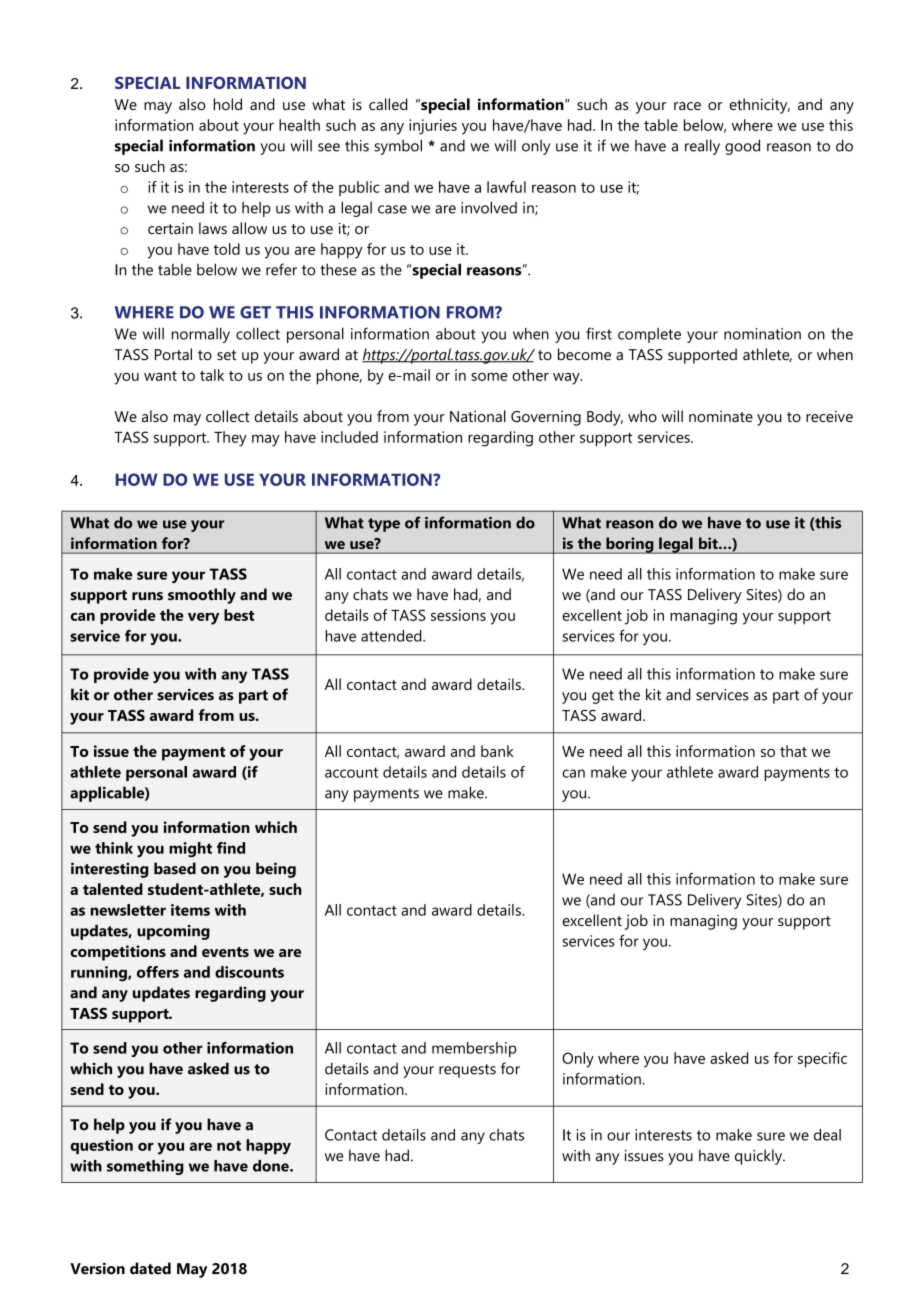 This document has height=1308, width=924. What do you see at coordinates (227, 104) in the document?
I see `hold` at bounding box center [227, 104].
